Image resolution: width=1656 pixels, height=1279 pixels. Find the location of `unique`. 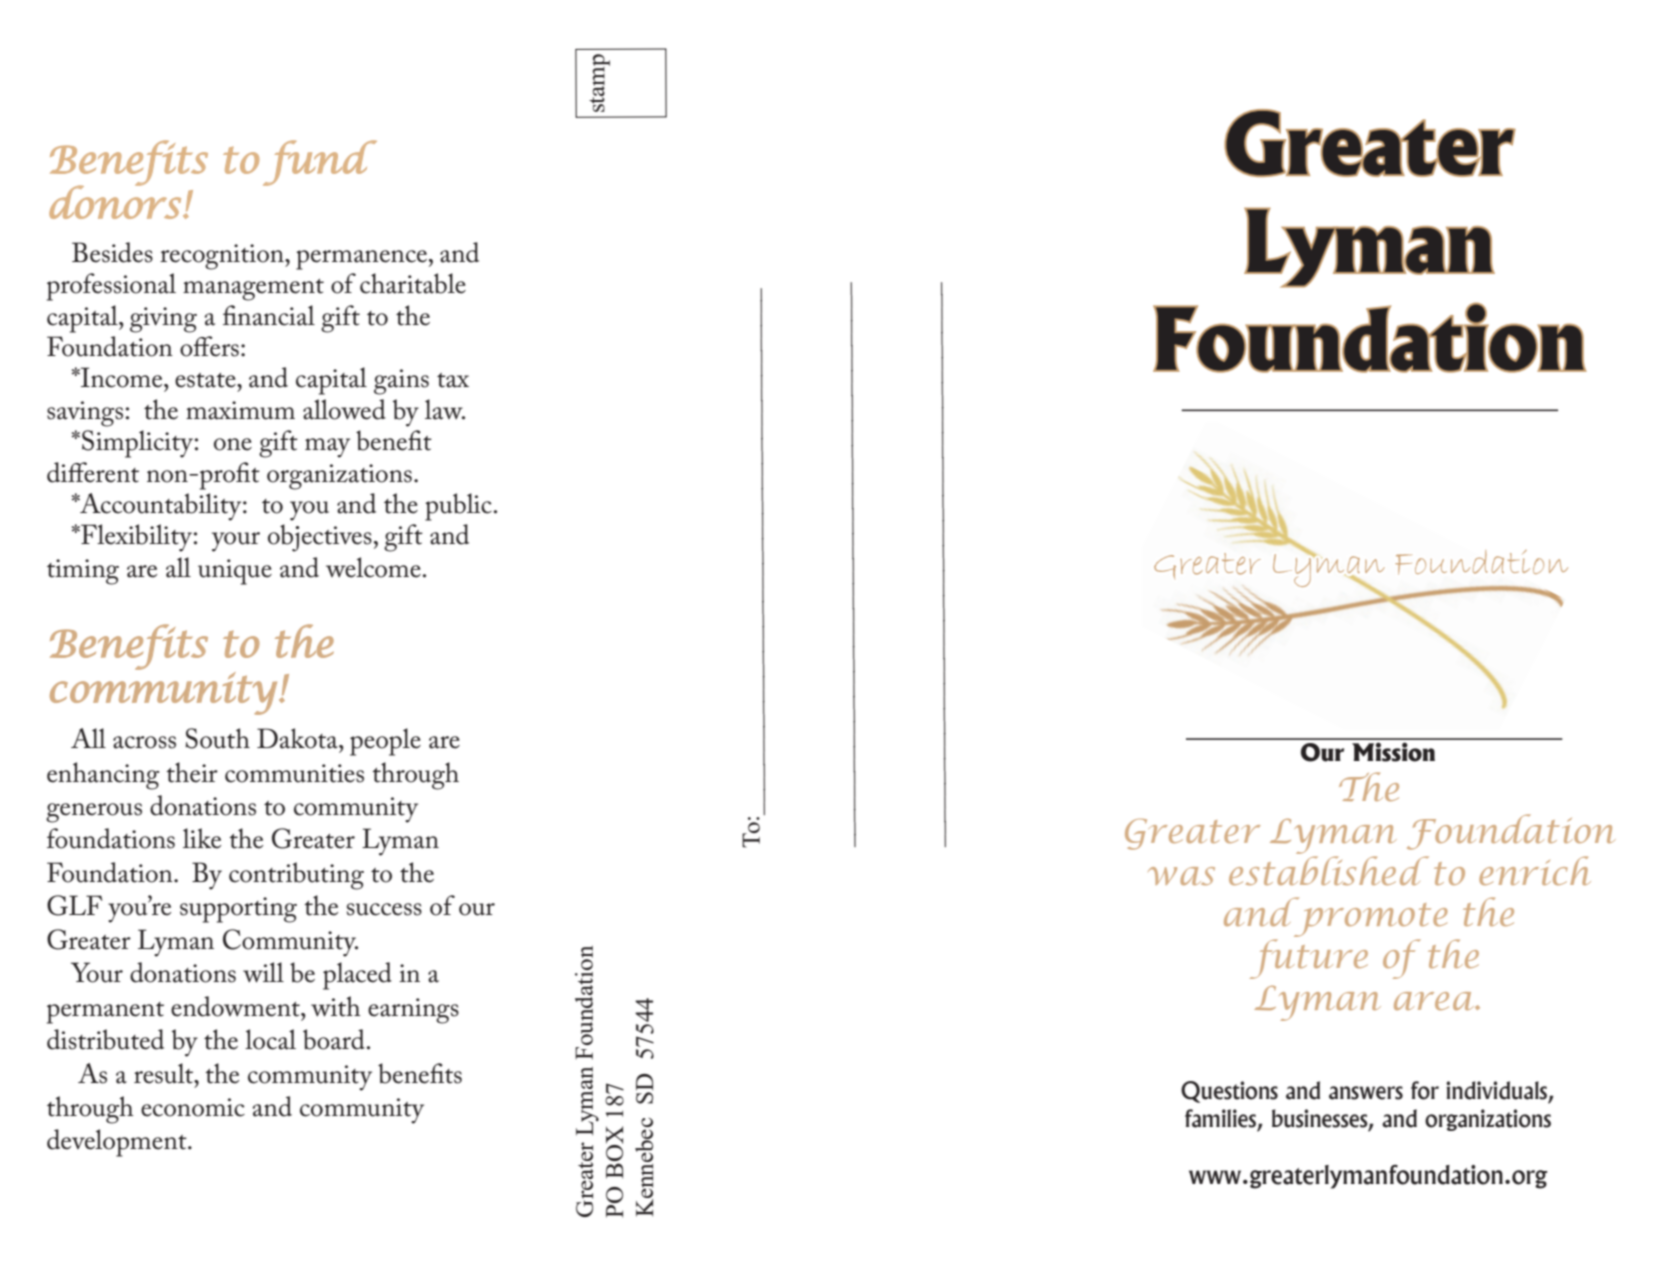

unique is located at coordinates (235, 572).
